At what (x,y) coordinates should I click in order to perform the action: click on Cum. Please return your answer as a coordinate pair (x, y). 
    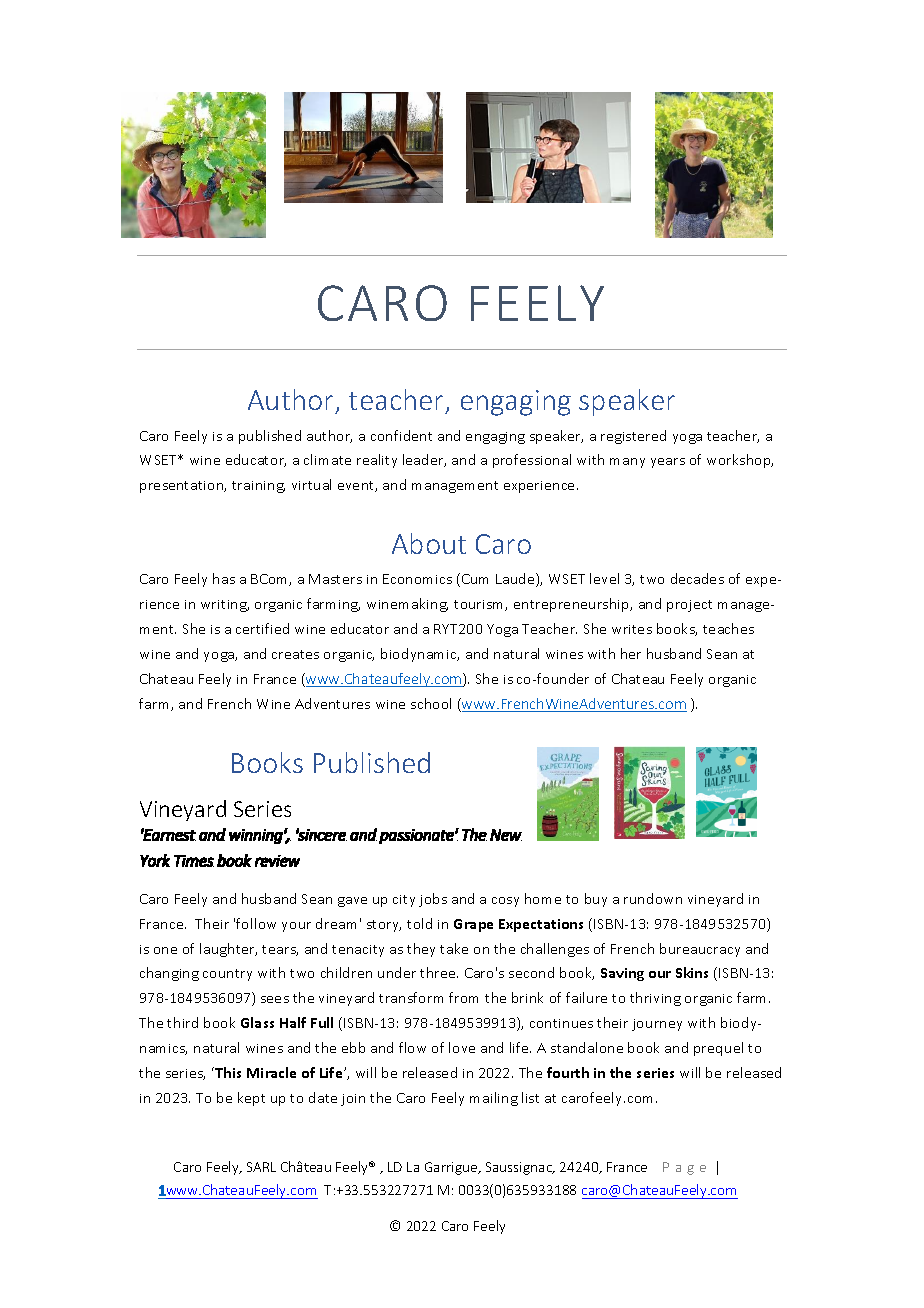
    Looking at the image, I should click on (475, 579).
